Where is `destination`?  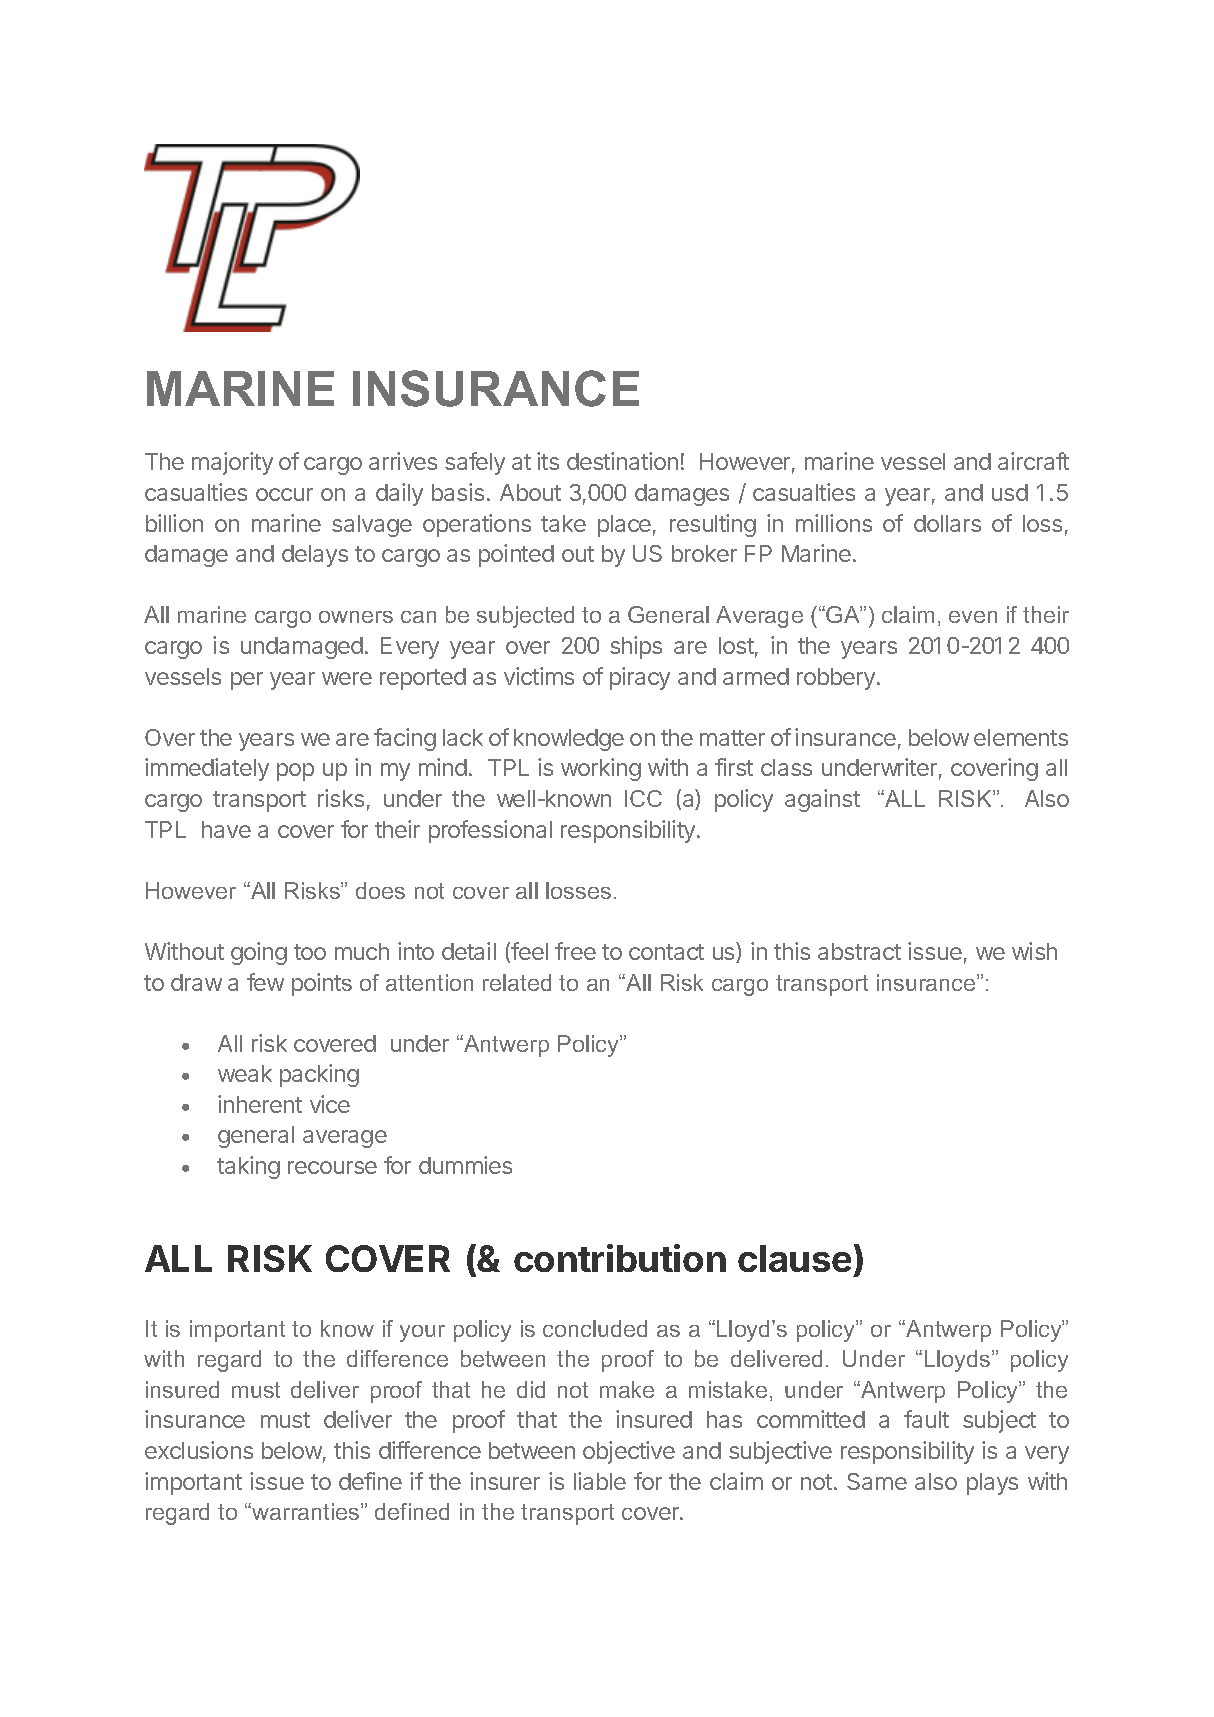
destination is located at coordinates (622, 461).
